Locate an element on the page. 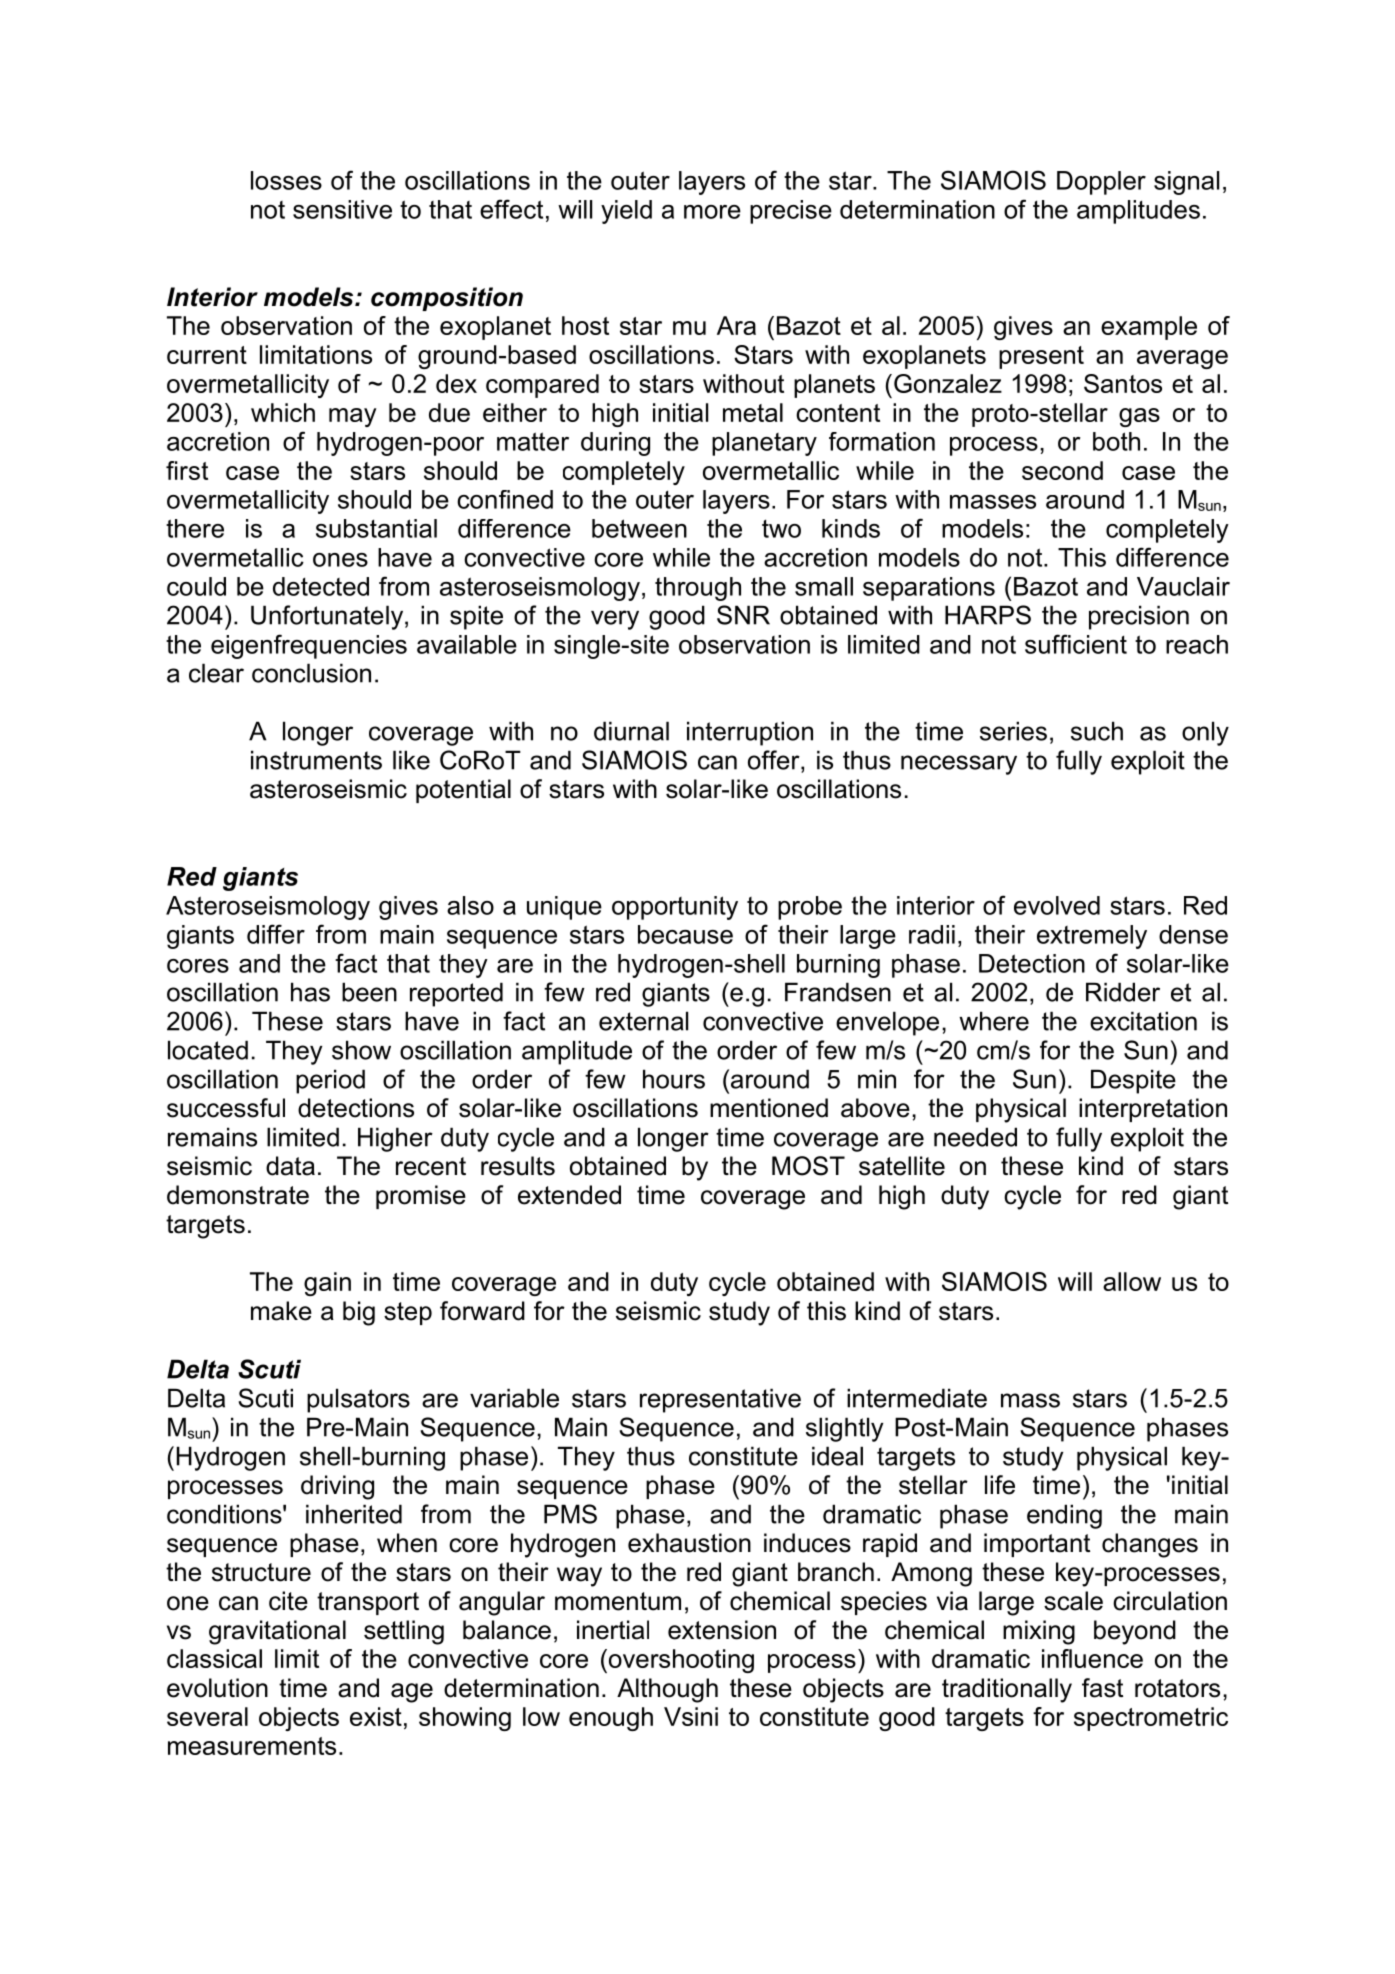  sensitive is located at coordinates (342, 209).
